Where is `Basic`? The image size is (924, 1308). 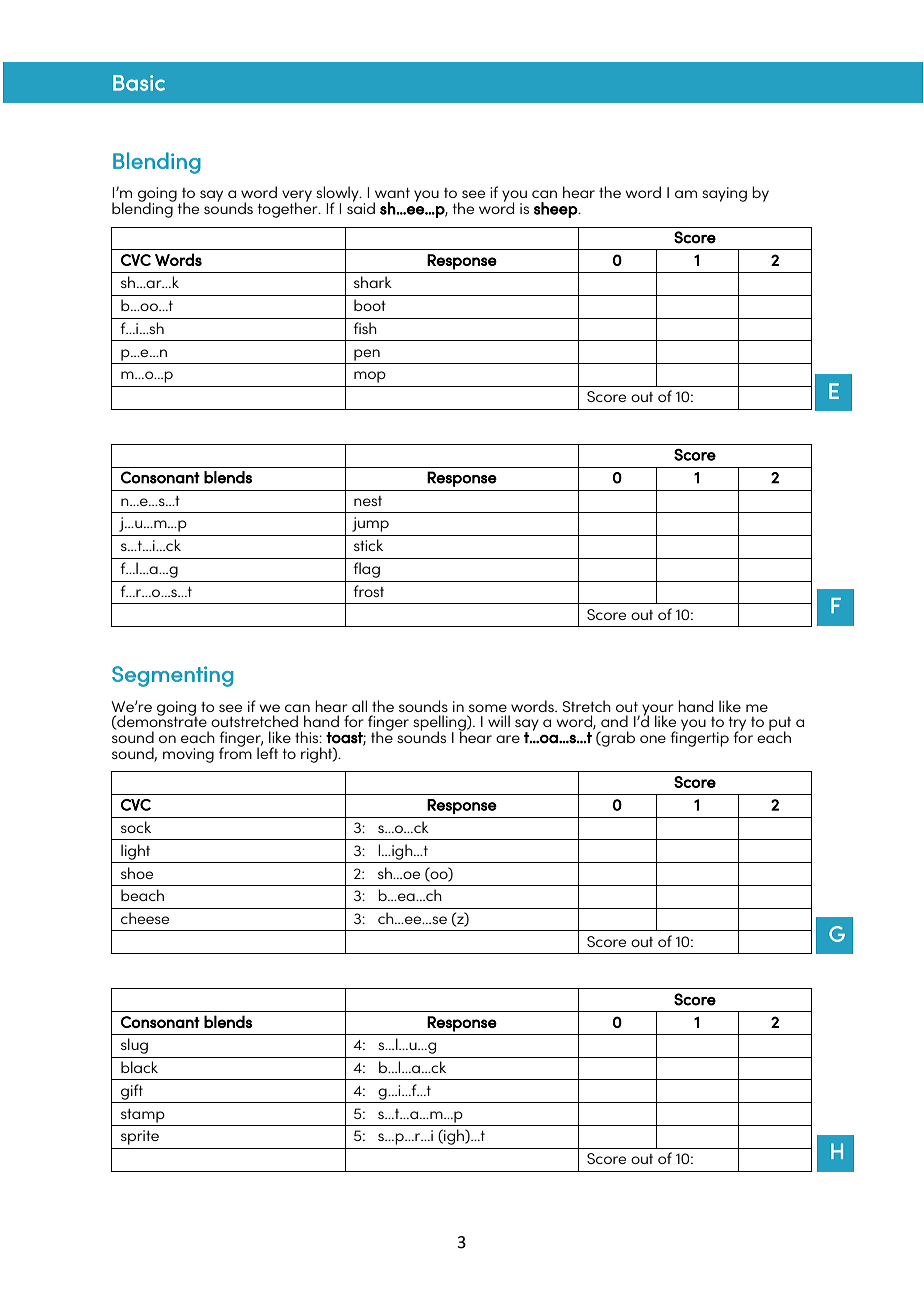
Basic is located at coordinates (139, 83).
